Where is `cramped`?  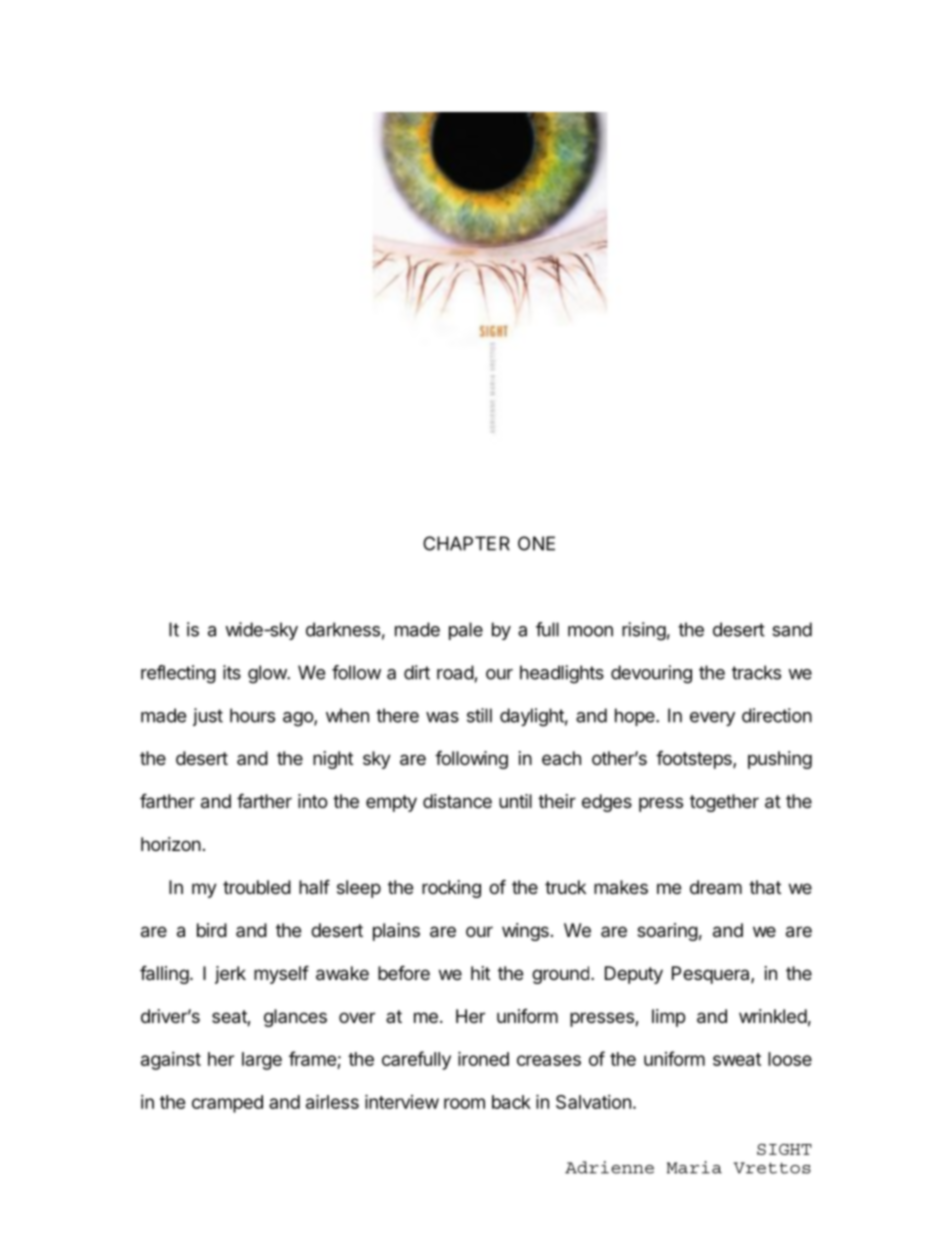 cramped is located at coordinates (227, 1104).
